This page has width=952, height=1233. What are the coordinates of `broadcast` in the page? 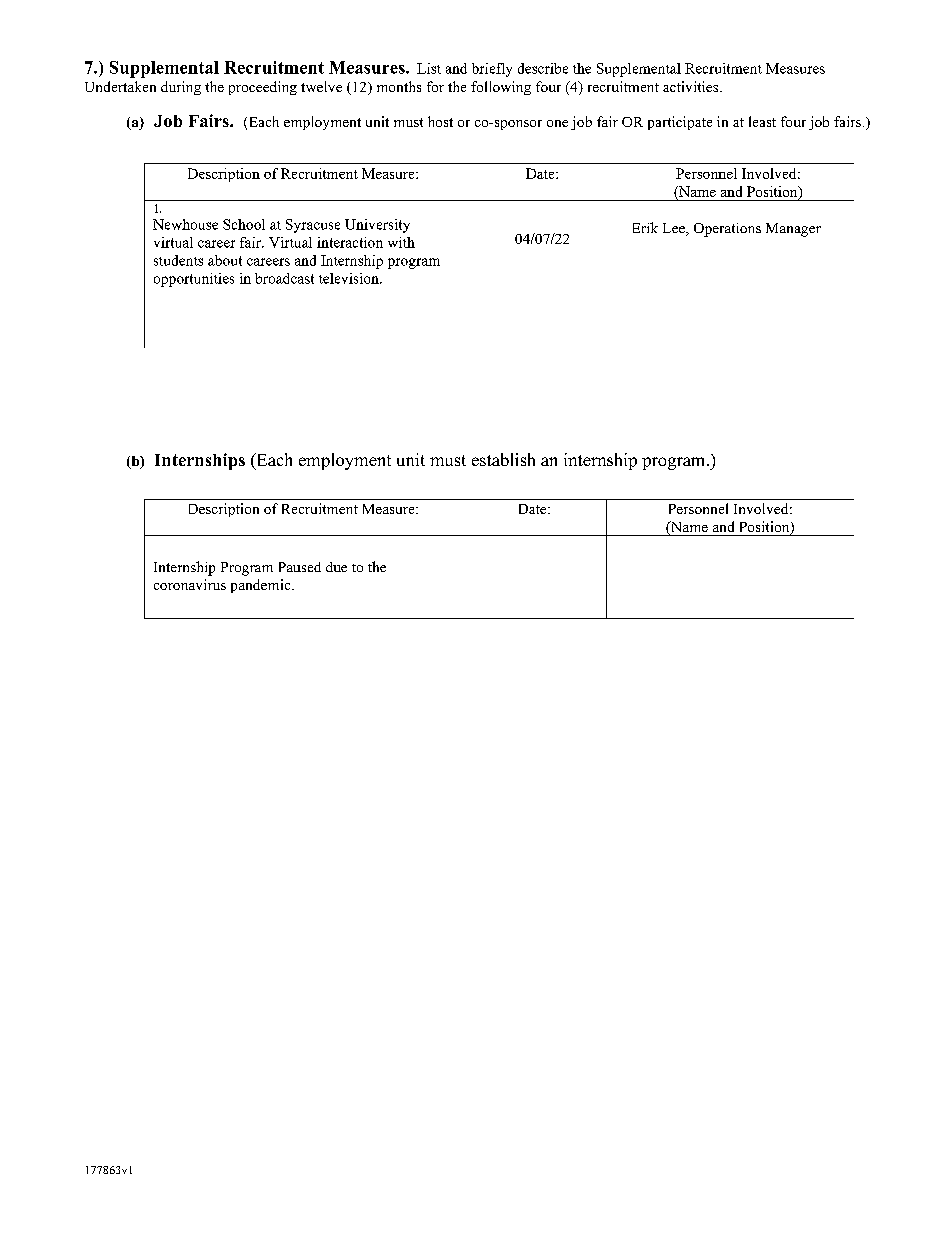 It's located at (284, 278).
